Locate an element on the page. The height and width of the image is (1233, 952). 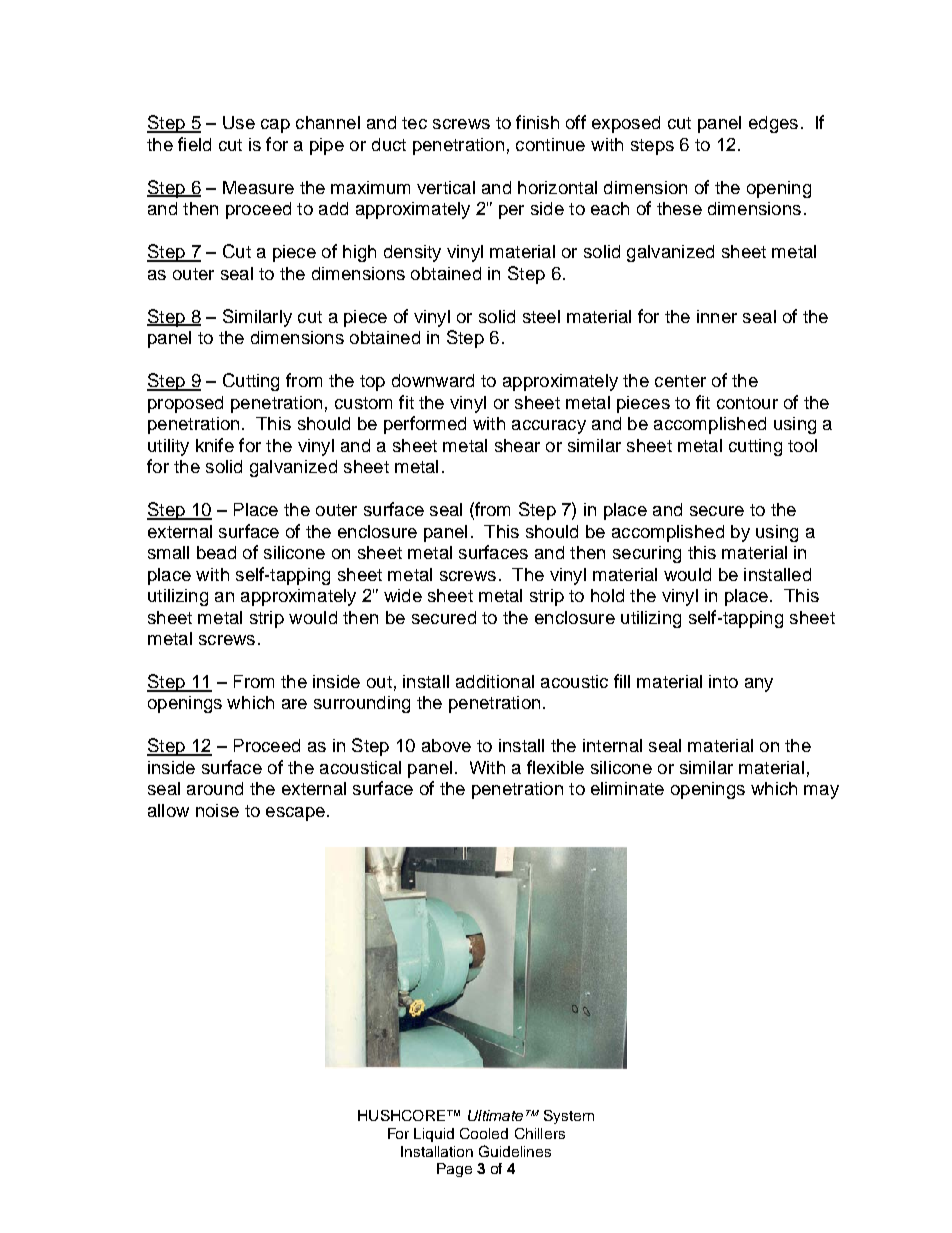
continue is located at coordinates (550, 144).
